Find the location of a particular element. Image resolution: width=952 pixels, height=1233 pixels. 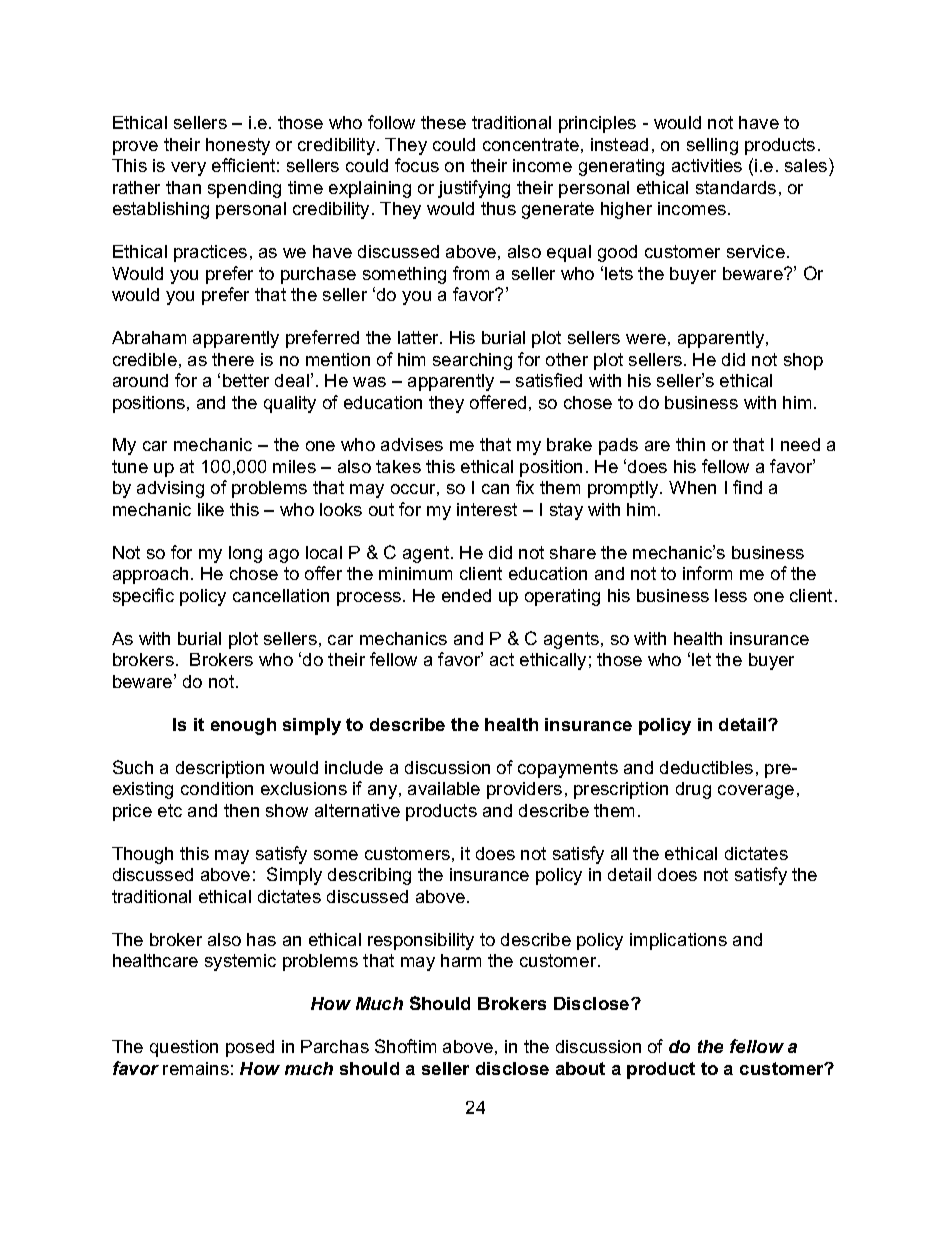

deductibles is located at coordinates (706, 767).
